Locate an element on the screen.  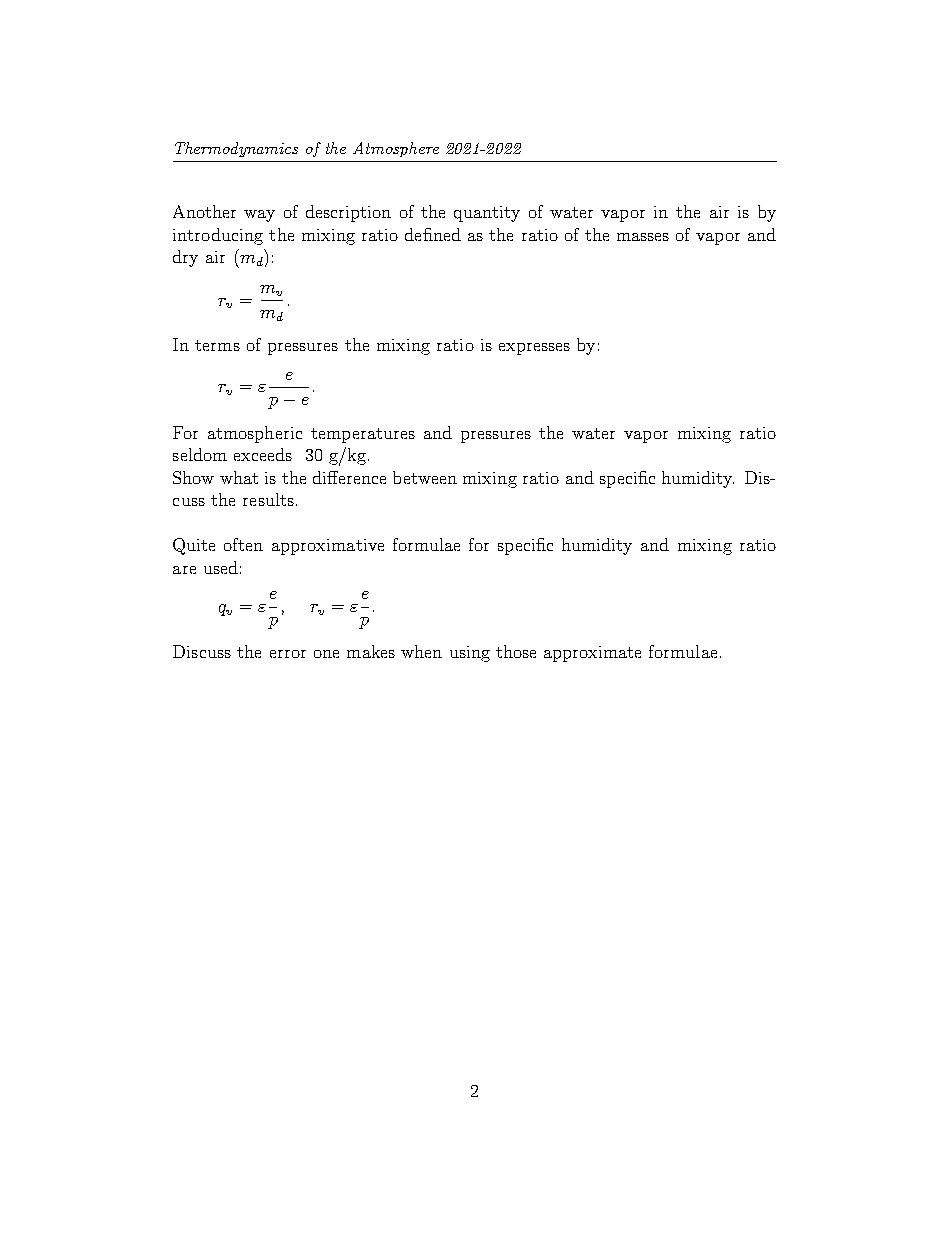
what is located at coordinates (239, 477).
